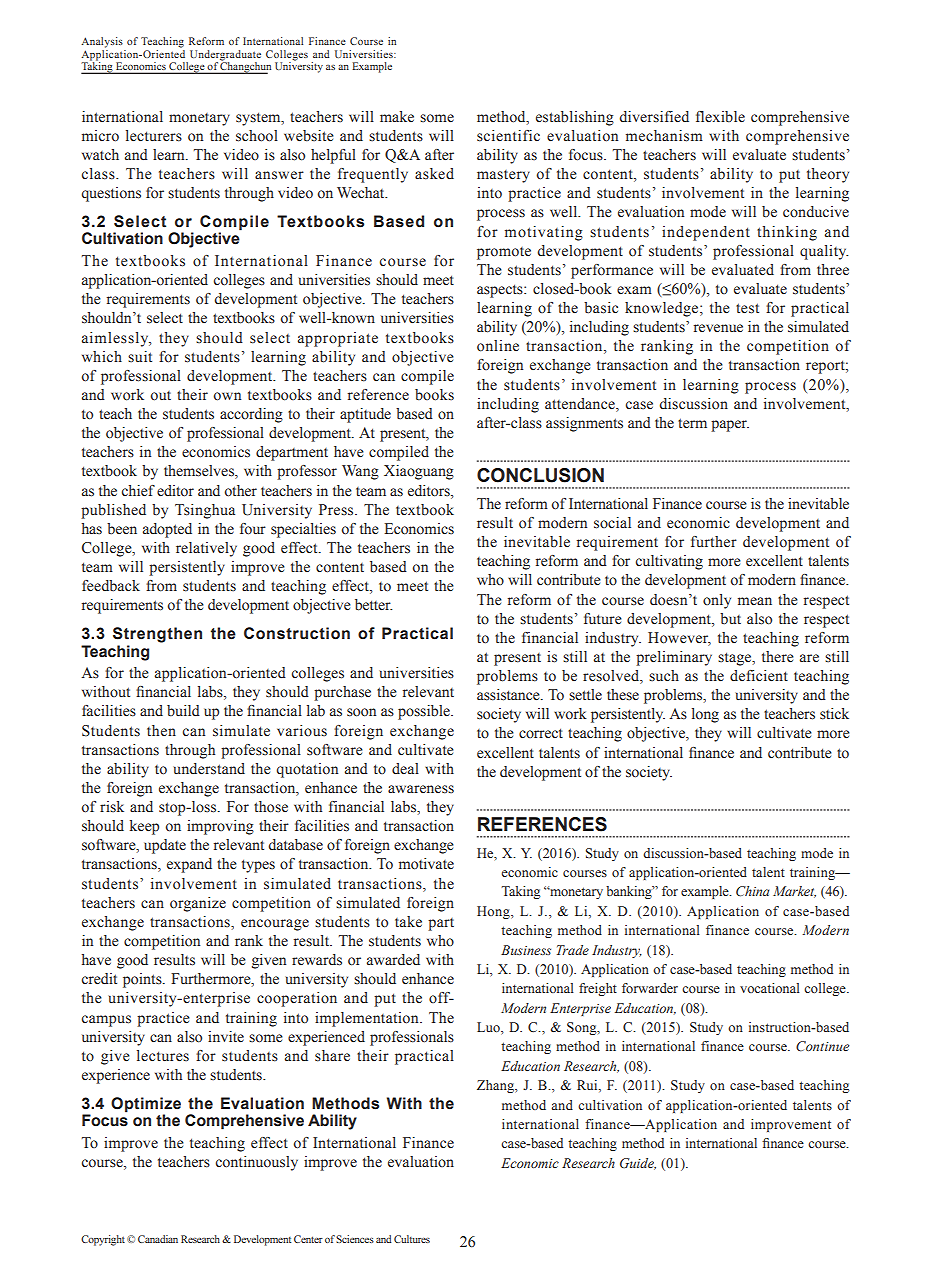 The width and height of the page is (949, 1288). I want to click on build, so click(183, 711).
